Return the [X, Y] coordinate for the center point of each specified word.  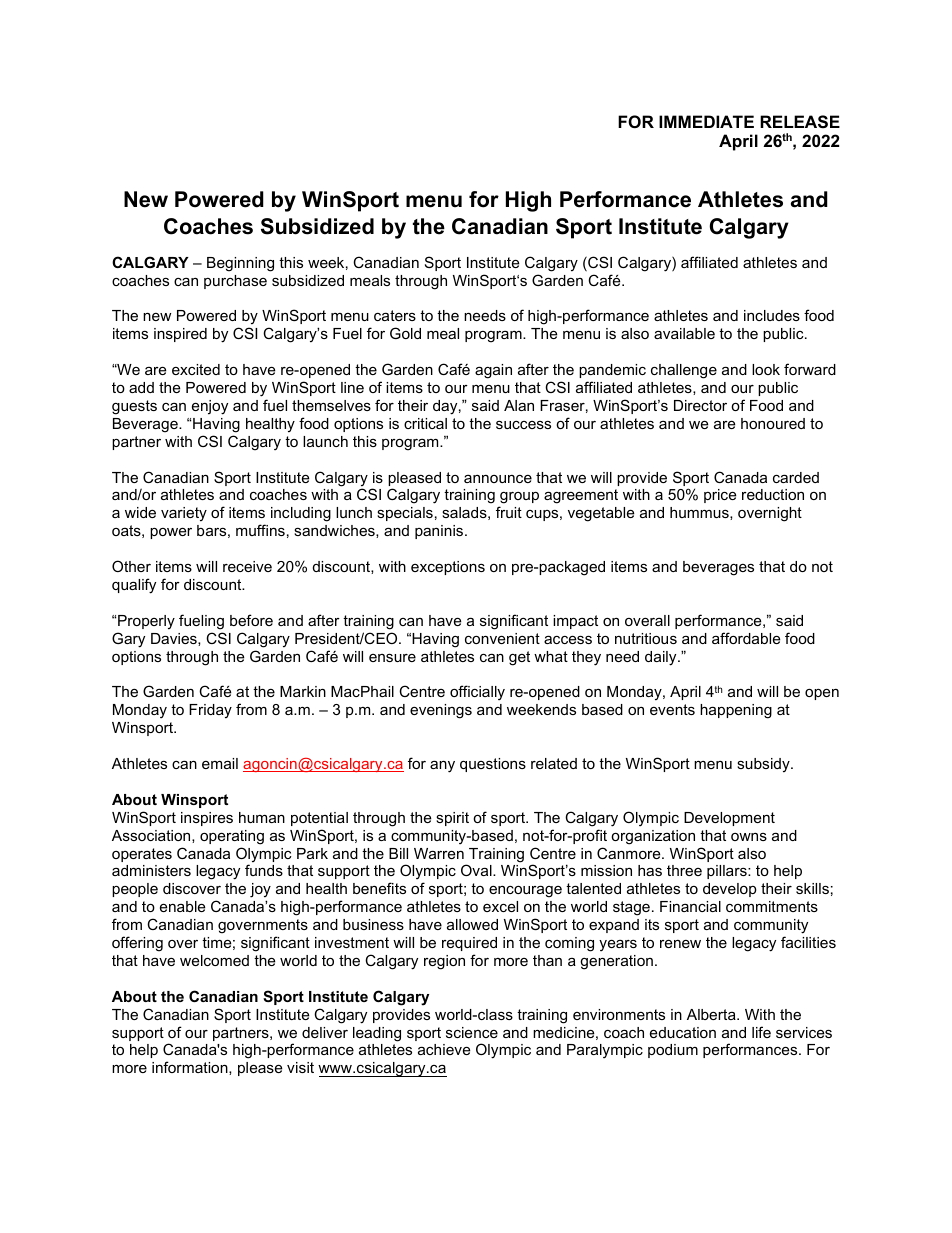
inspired [180, 335]
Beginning [240, 264]
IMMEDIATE [706, 121]
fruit [509, 512]
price [720, 496]
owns [749, 837]
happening [736, 711]
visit [300, 1067]
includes [772, 315]
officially [477, 693]
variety [184, 514]
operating [232, 837]
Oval [477, 870]
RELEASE [800, 122]
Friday [210, 711]
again [493, 371]
